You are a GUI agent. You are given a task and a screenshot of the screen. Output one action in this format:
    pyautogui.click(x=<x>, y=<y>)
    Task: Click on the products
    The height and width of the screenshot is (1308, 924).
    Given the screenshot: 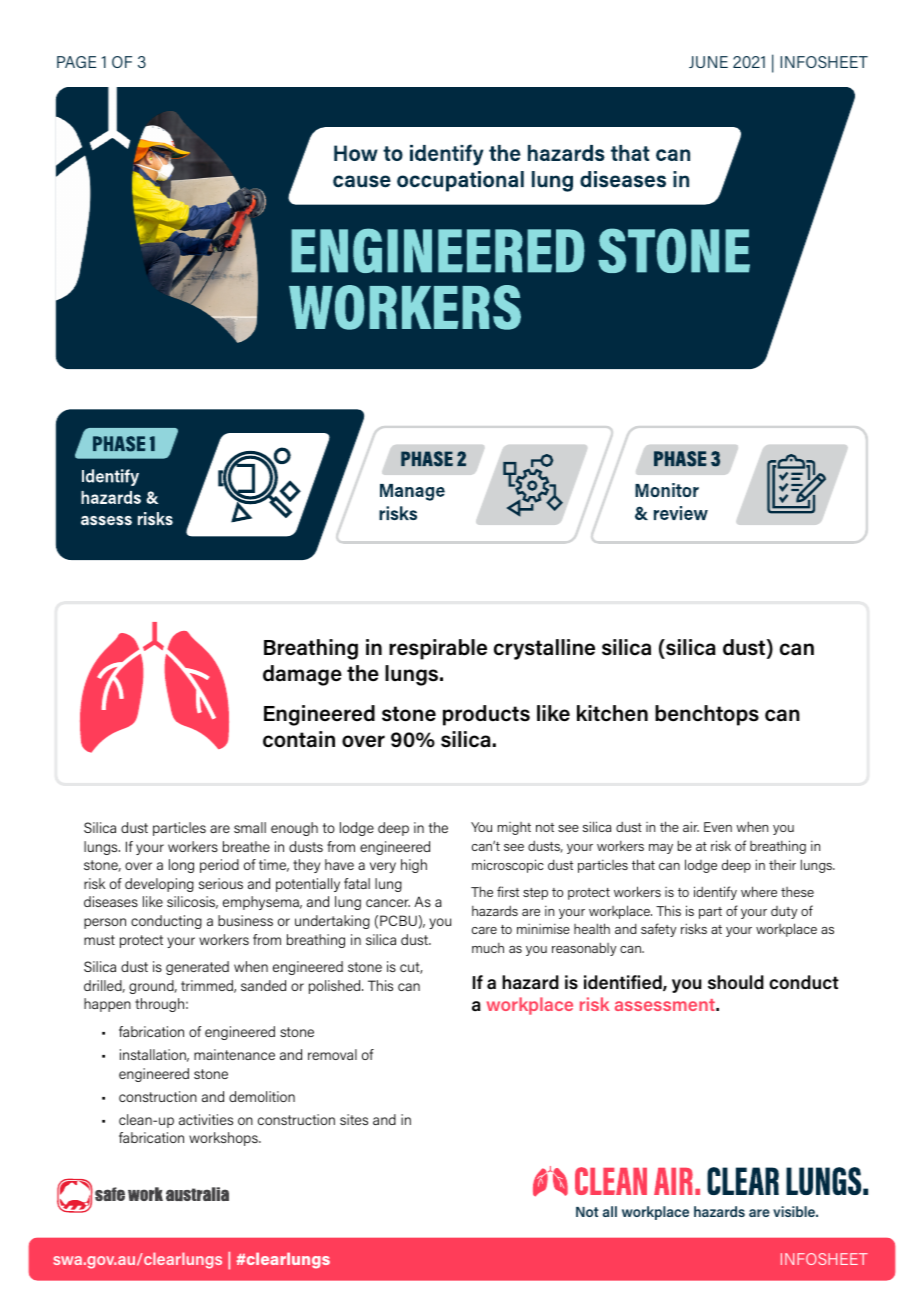 What is the action you would take?
    pyautogui.click(x=486, y=715)
